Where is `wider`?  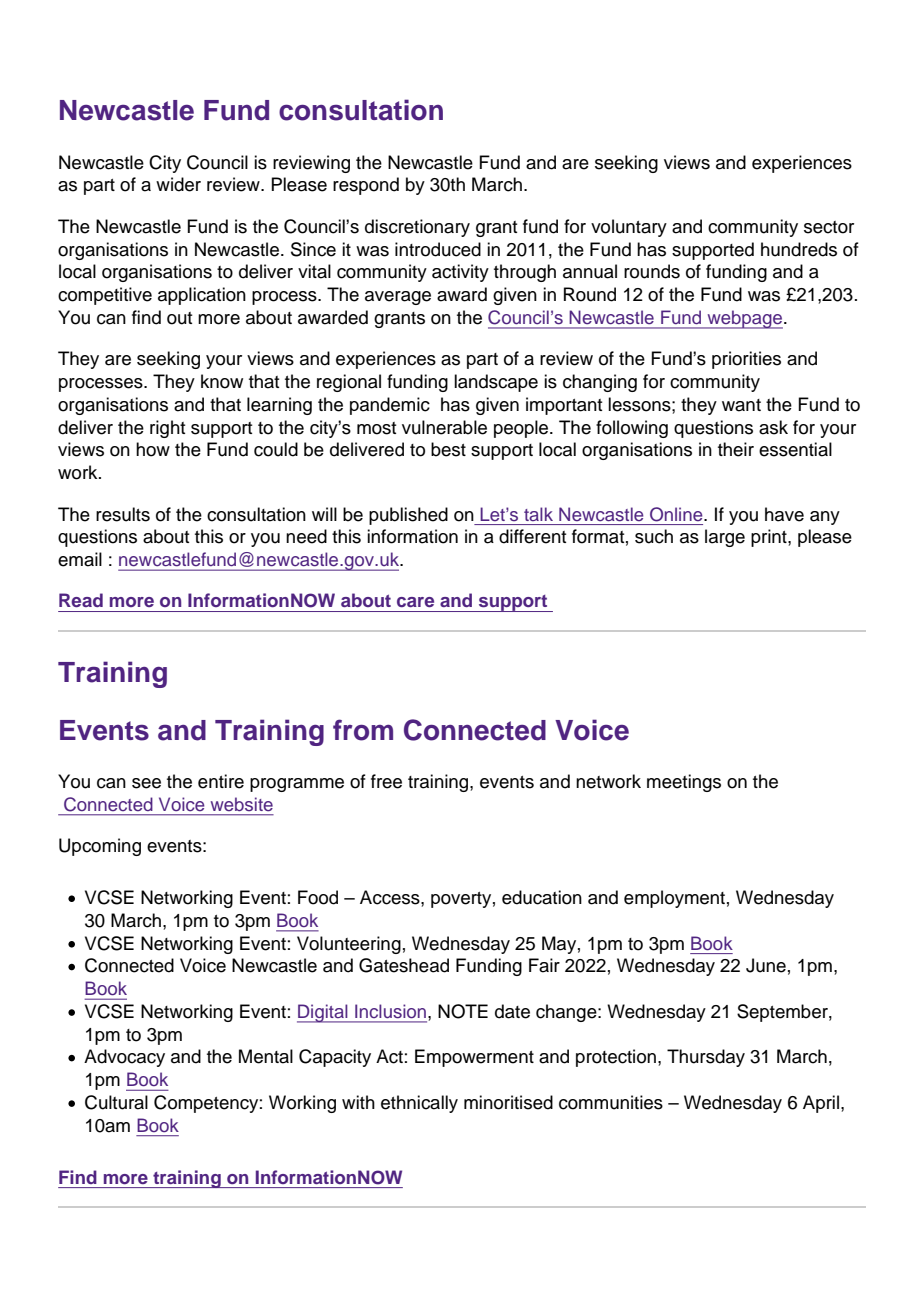 wider is located at coordinates (178, 184).
